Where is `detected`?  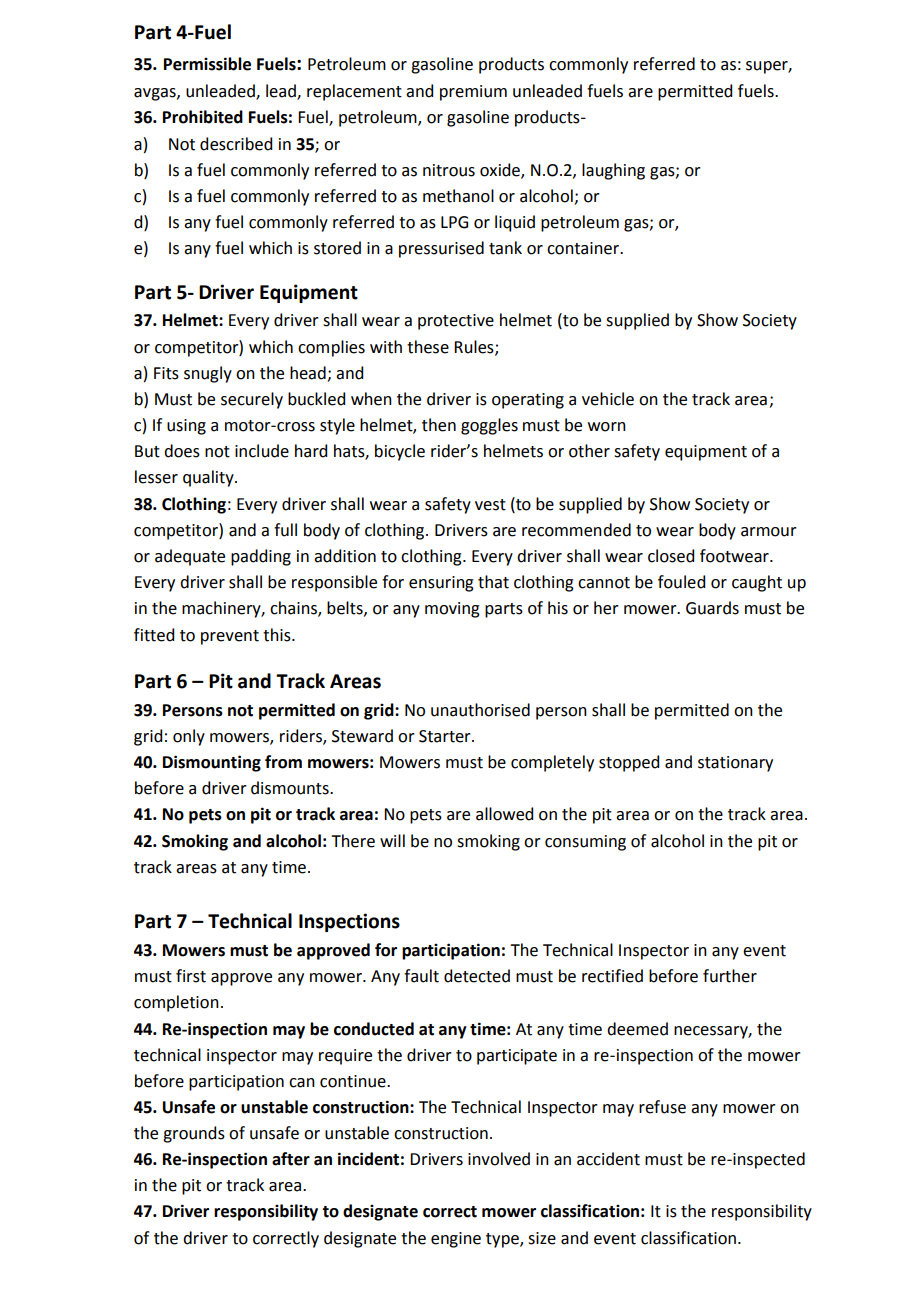 detected is located at coordinates (477, 976).
